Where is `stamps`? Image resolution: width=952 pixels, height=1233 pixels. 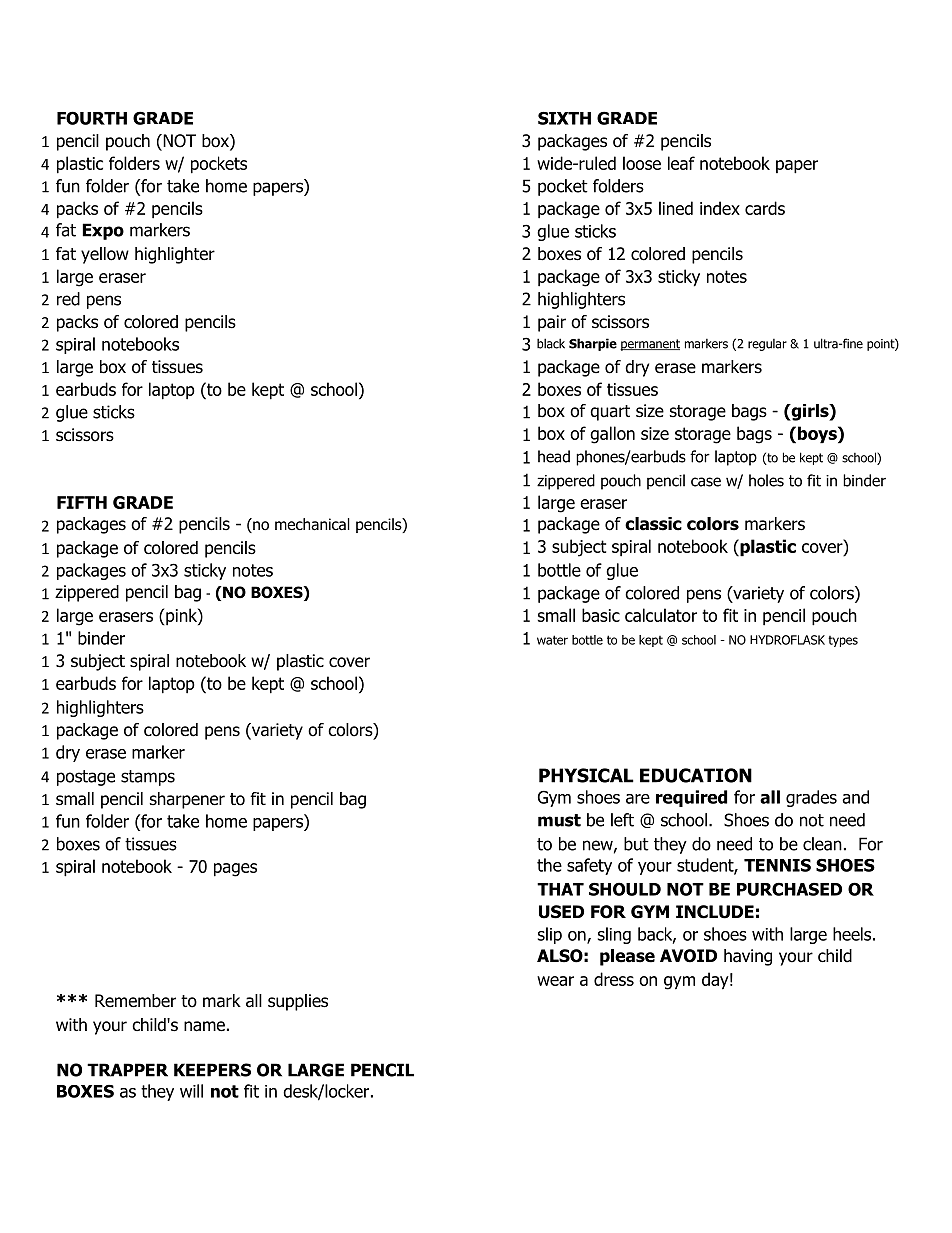
stamps is located at coordinates (148, 778).
